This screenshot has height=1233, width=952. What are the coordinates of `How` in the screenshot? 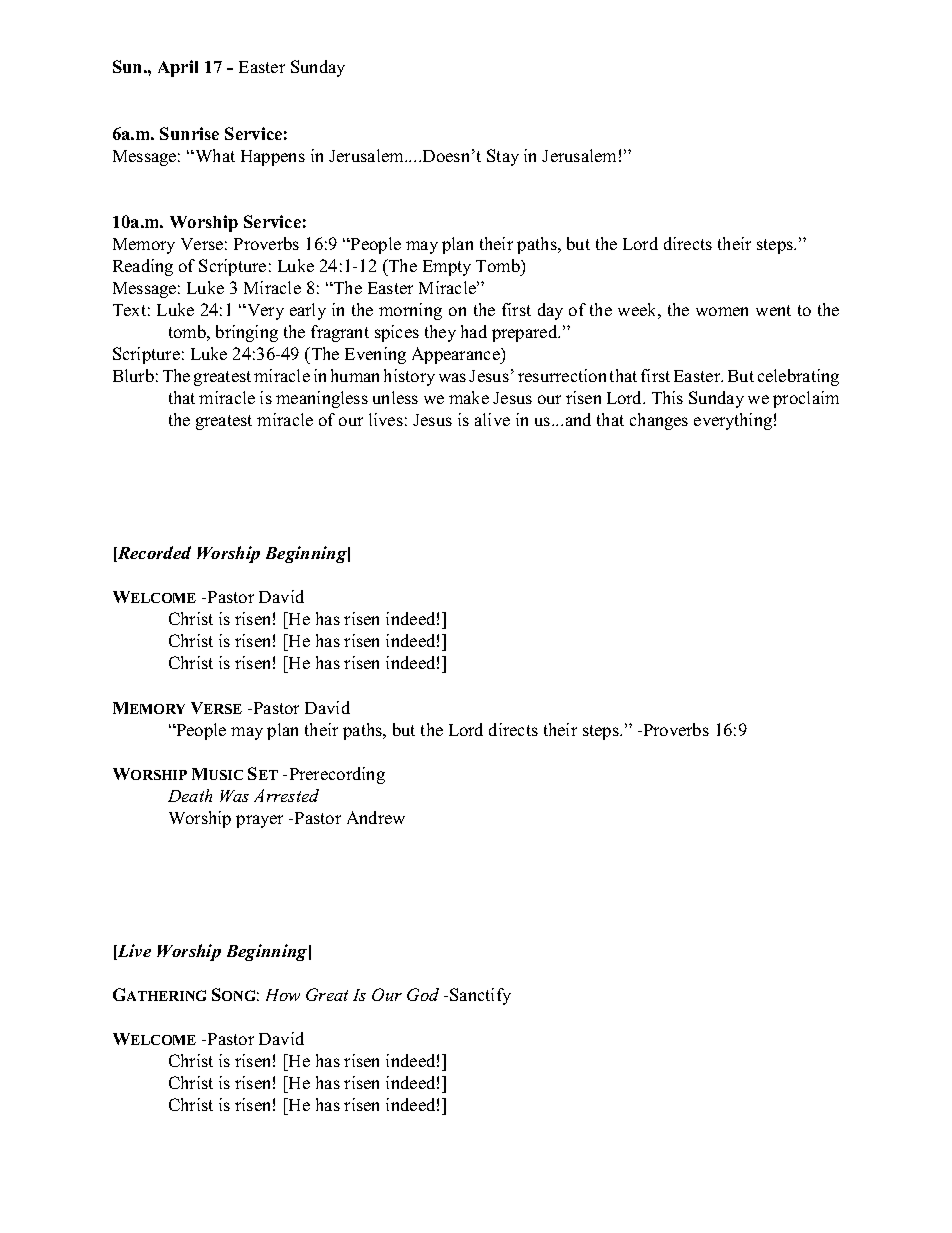 It's located at (283, 995).
